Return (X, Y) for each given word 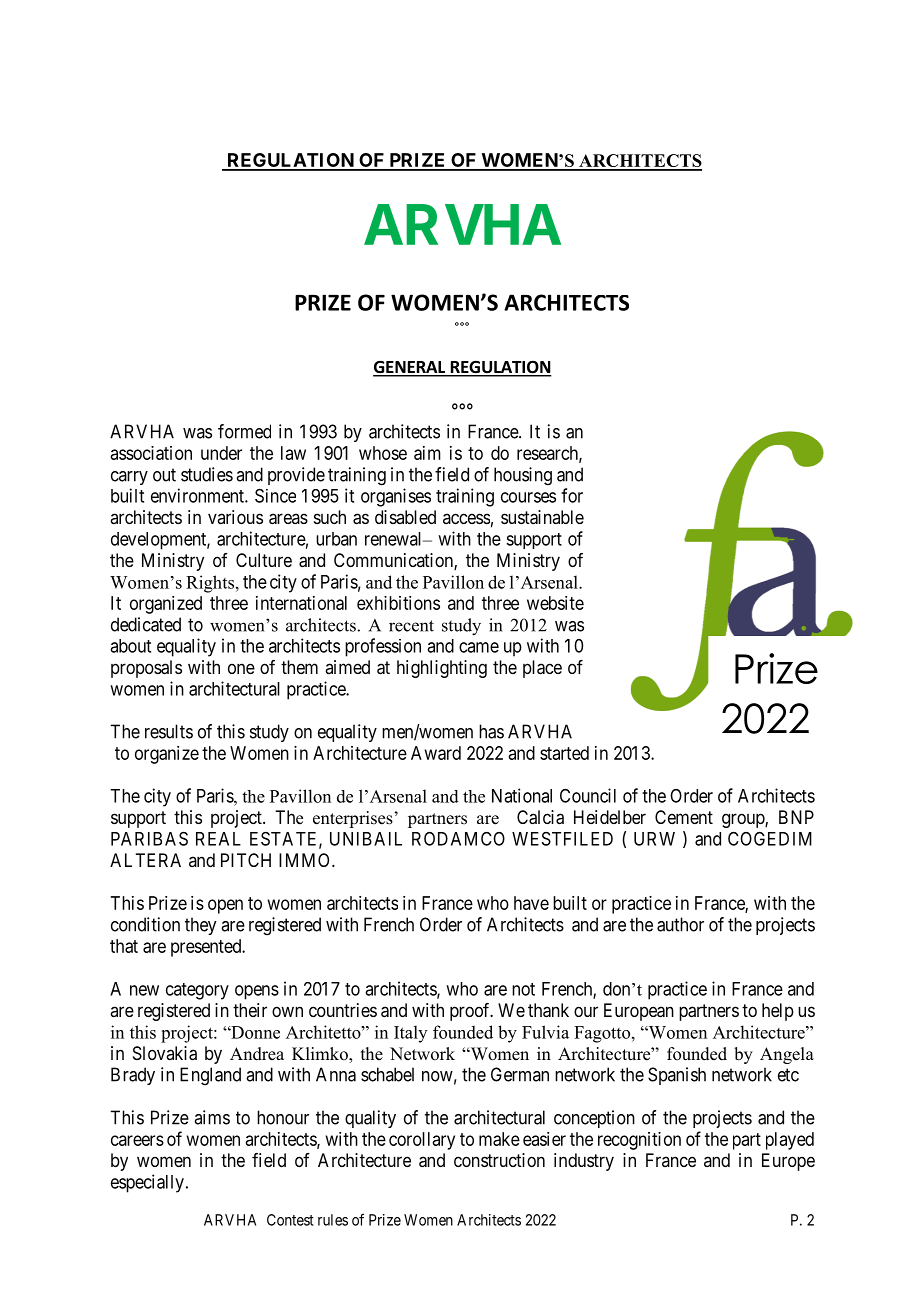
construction (499, 1160)
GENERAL (410, 368)
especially (147, 1183)
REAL (218, 839)
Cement (684, 817)
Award (436, 753)
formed (244, 431)
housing (523, 476)
